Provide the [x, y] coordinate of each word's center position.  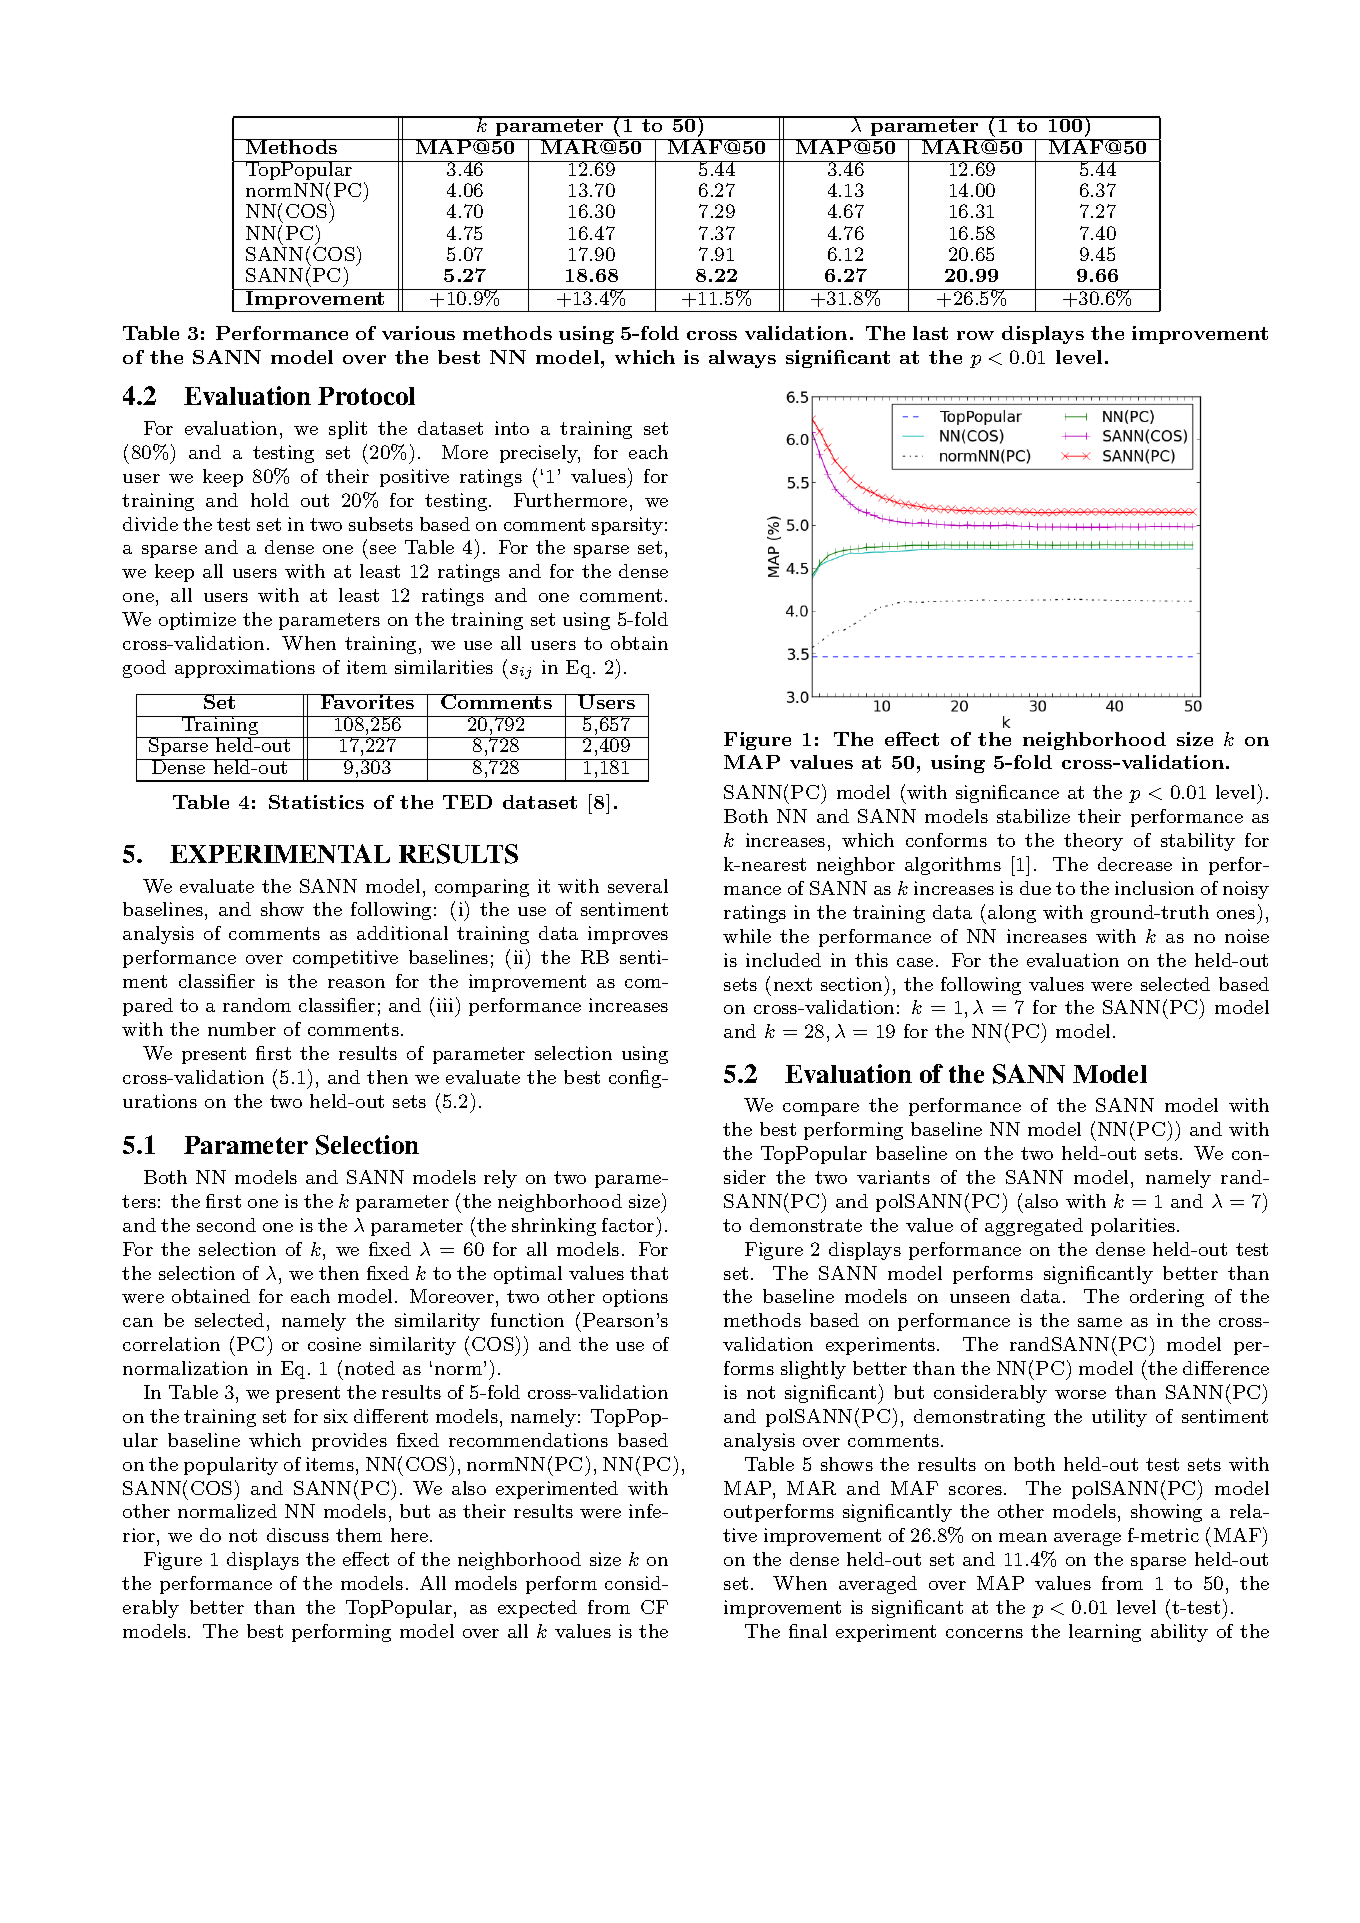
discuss [298, 1535]
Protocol [366, 396]
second [226, 1225]
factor [628, 1225]
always [742, 359]
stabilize [1033, 816]
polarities [1133, 1227]
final [808, 1631]
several [638, 886]
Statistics [316, 802]
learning [1105, 1633]
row [975, 335]
